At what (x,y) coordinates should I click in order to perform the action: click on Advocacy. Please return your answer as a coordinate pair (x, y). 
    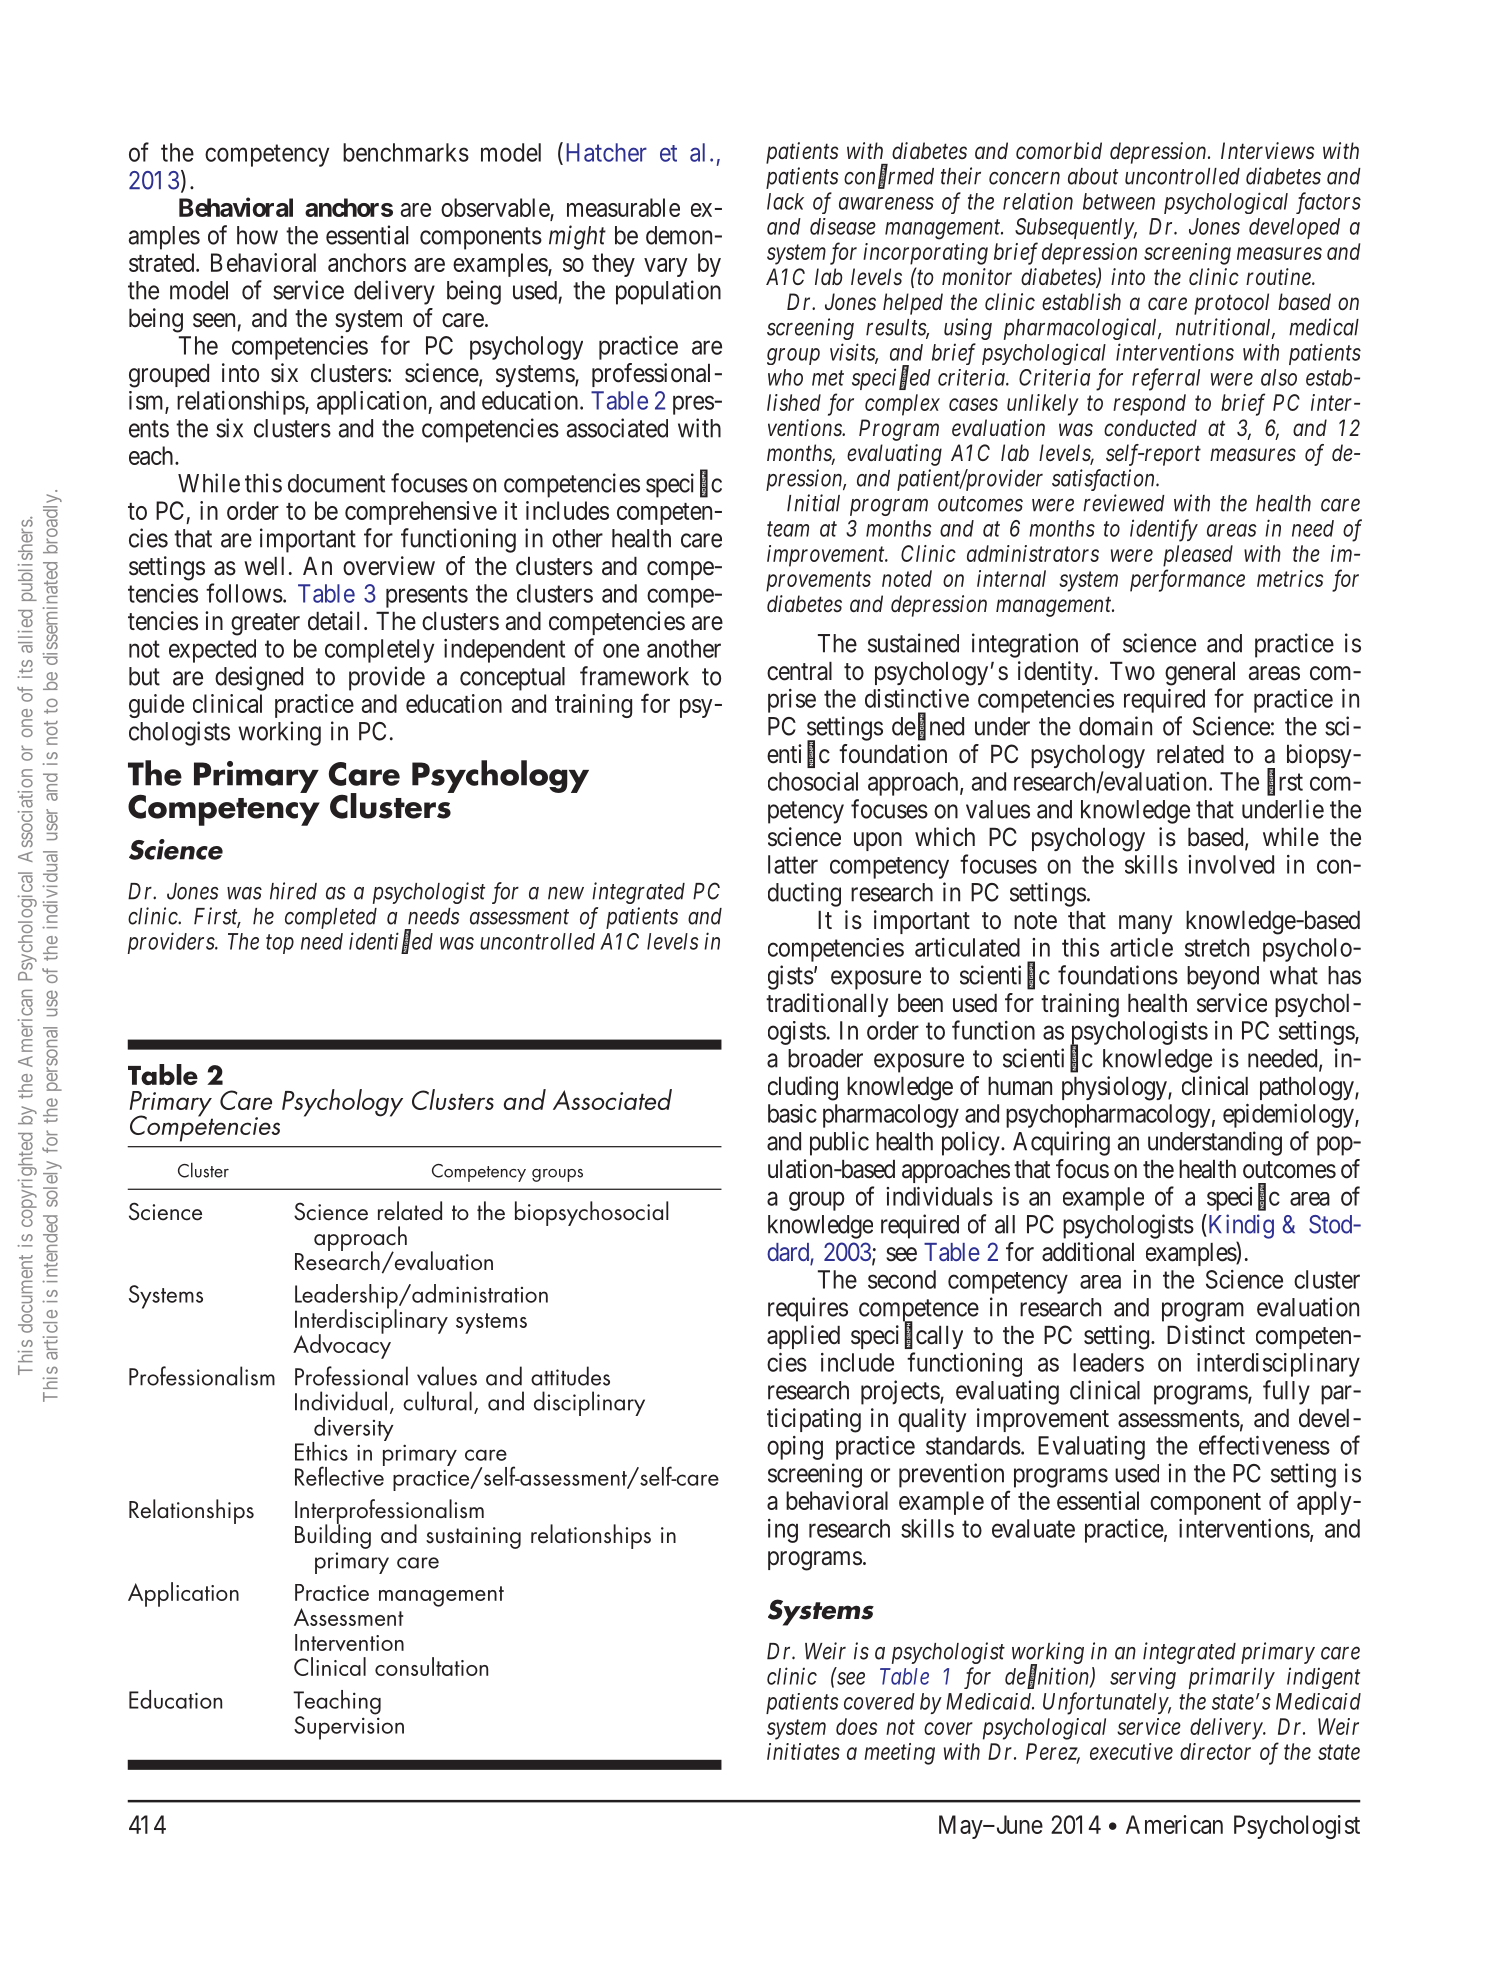
    Looking at the image, I should click on (342, 1345).
